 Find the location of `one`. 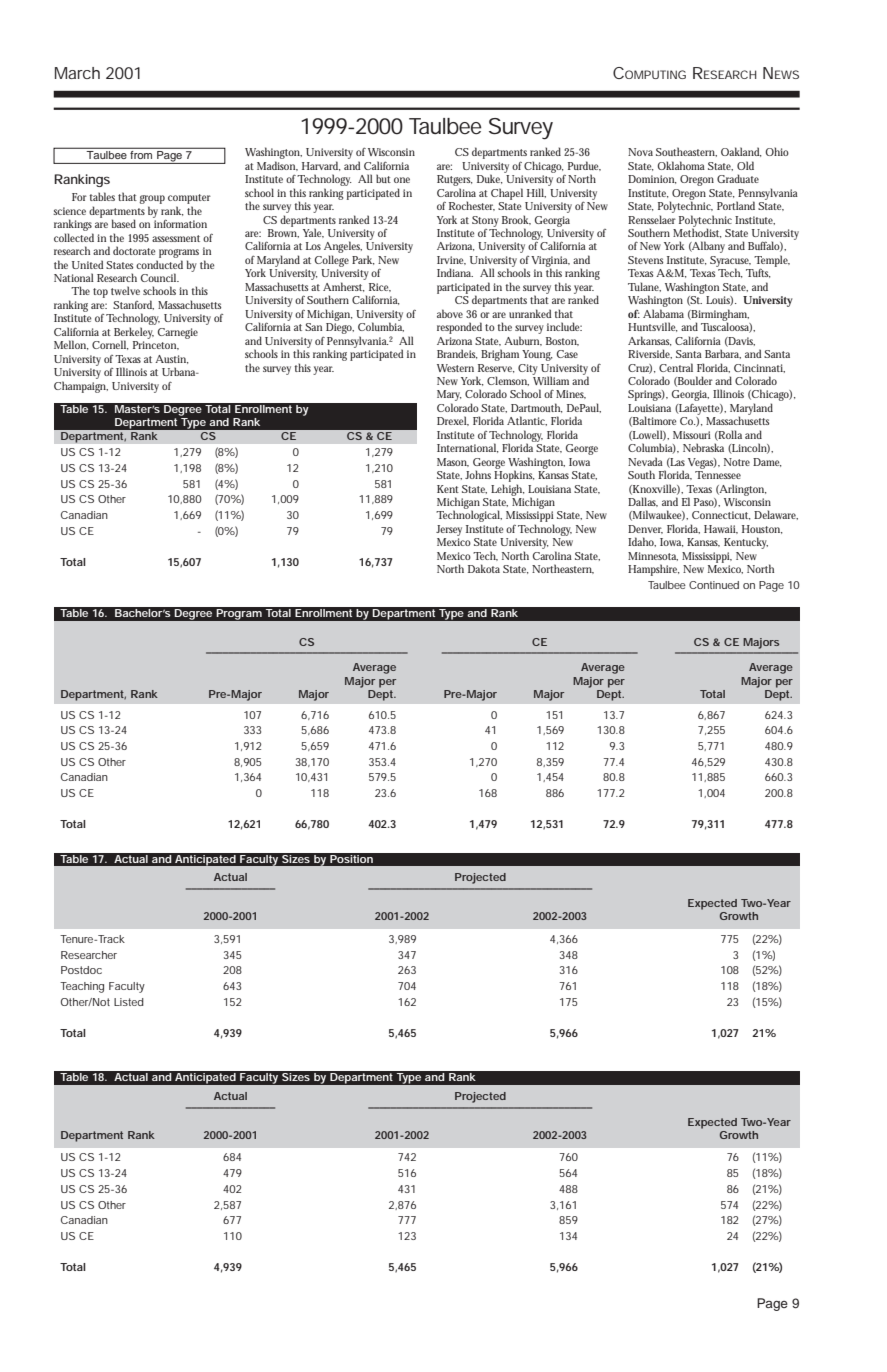

one is located at coordinates (402, 180).
